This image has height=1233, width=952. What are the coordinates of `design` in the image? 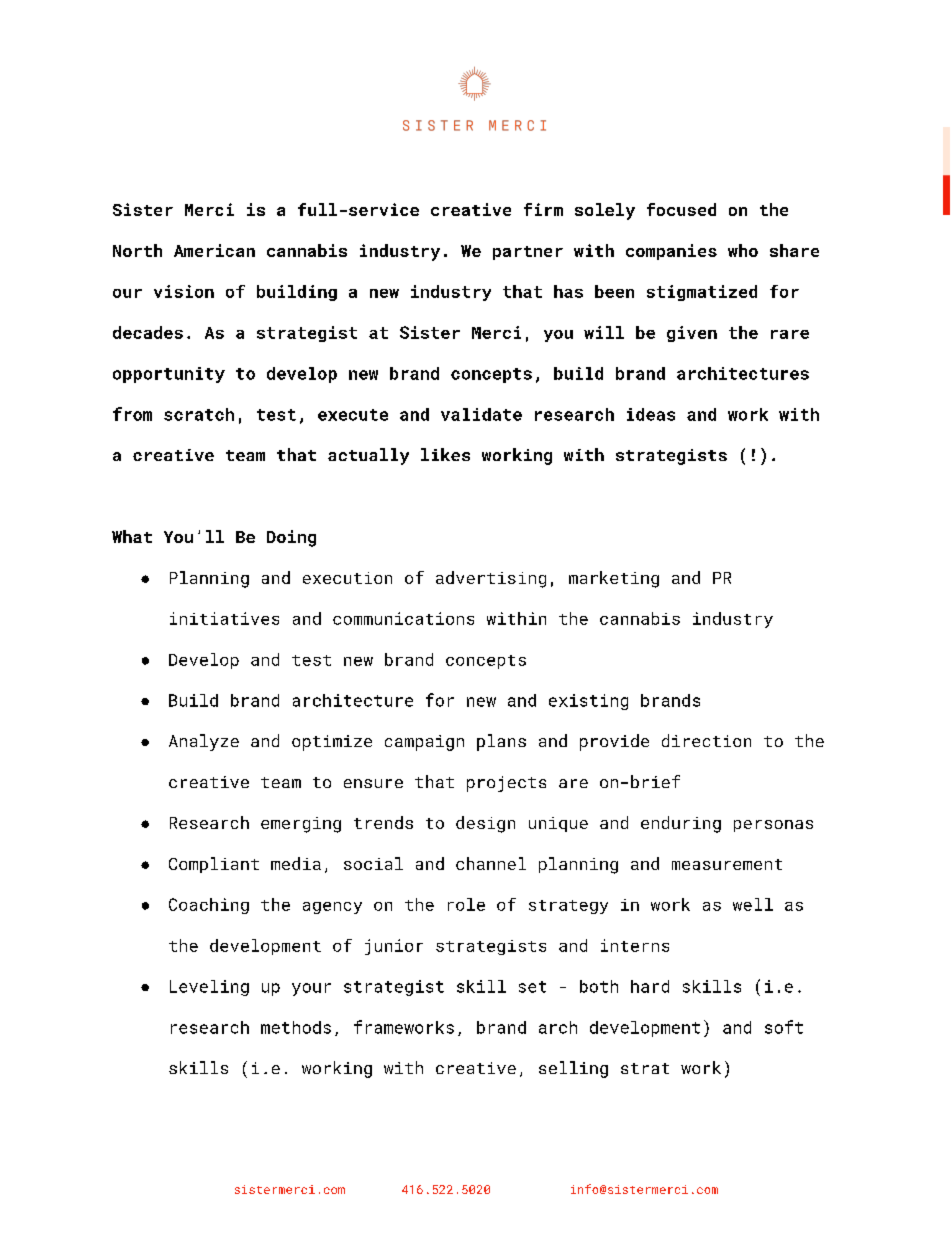 It's located at (485, 824).
